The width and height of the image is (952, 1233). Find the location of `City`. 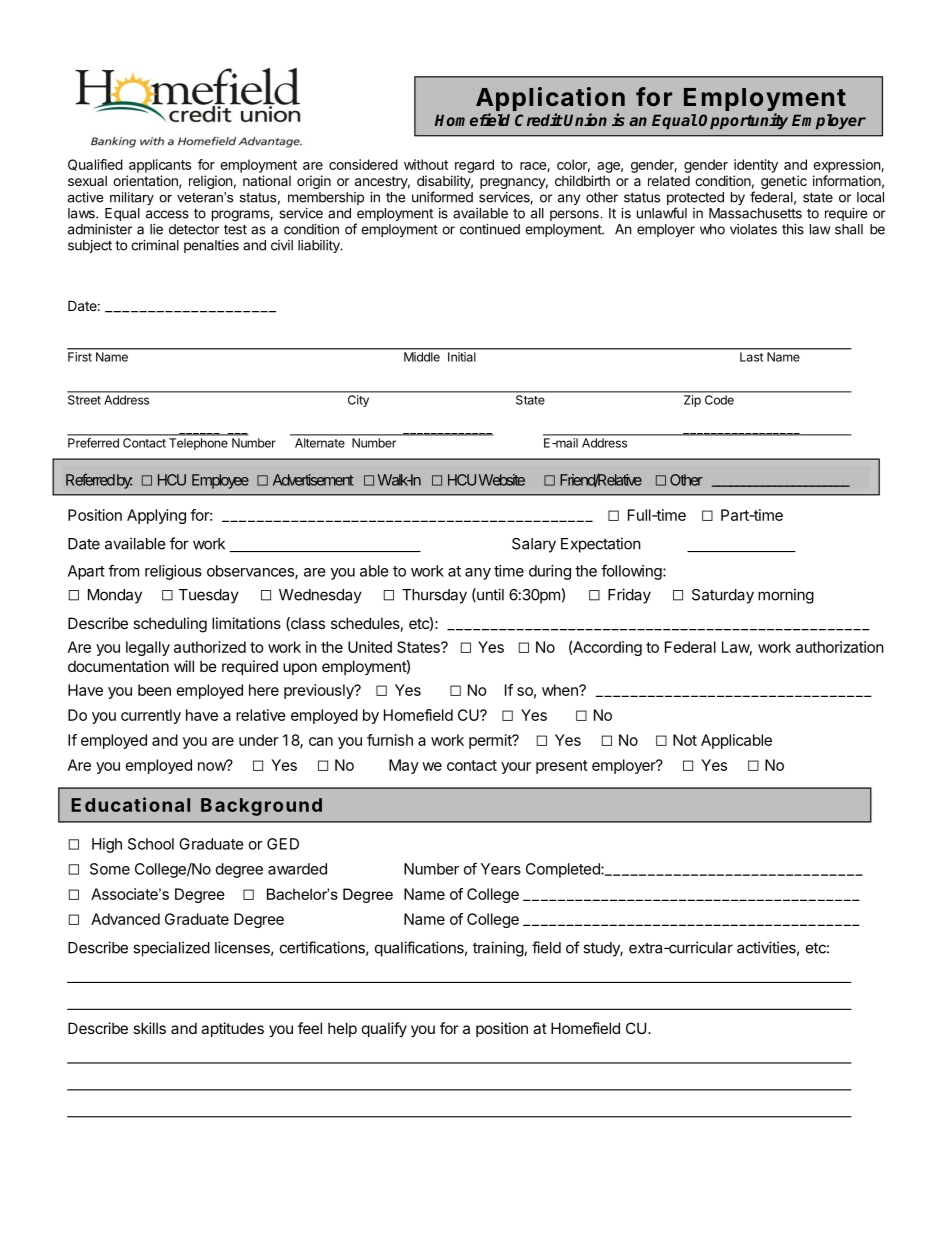

City is located at coordinates (358, 401).
